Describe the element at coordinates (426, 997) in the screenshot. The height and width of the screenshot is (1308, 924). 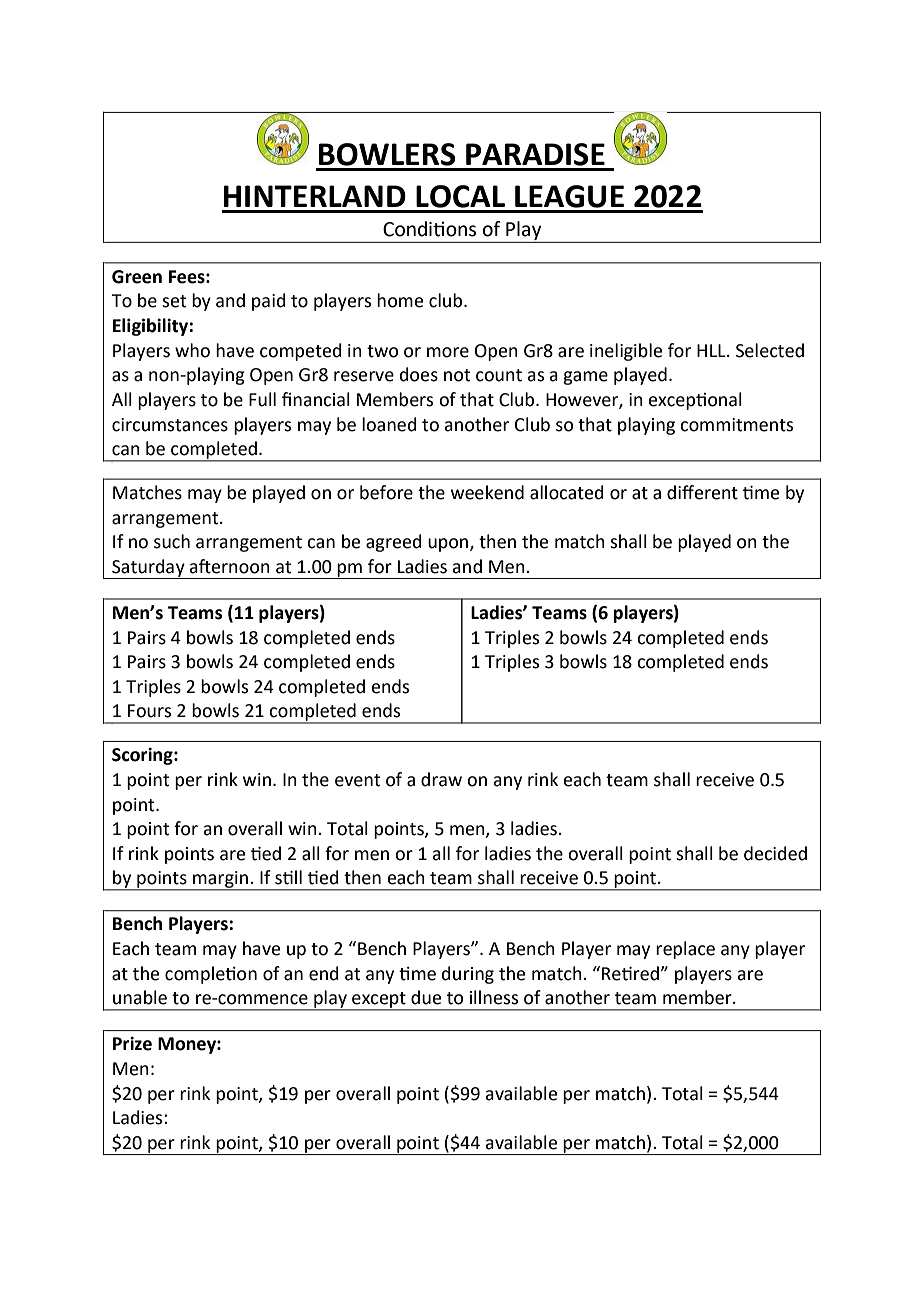
I see `due` at that location.
